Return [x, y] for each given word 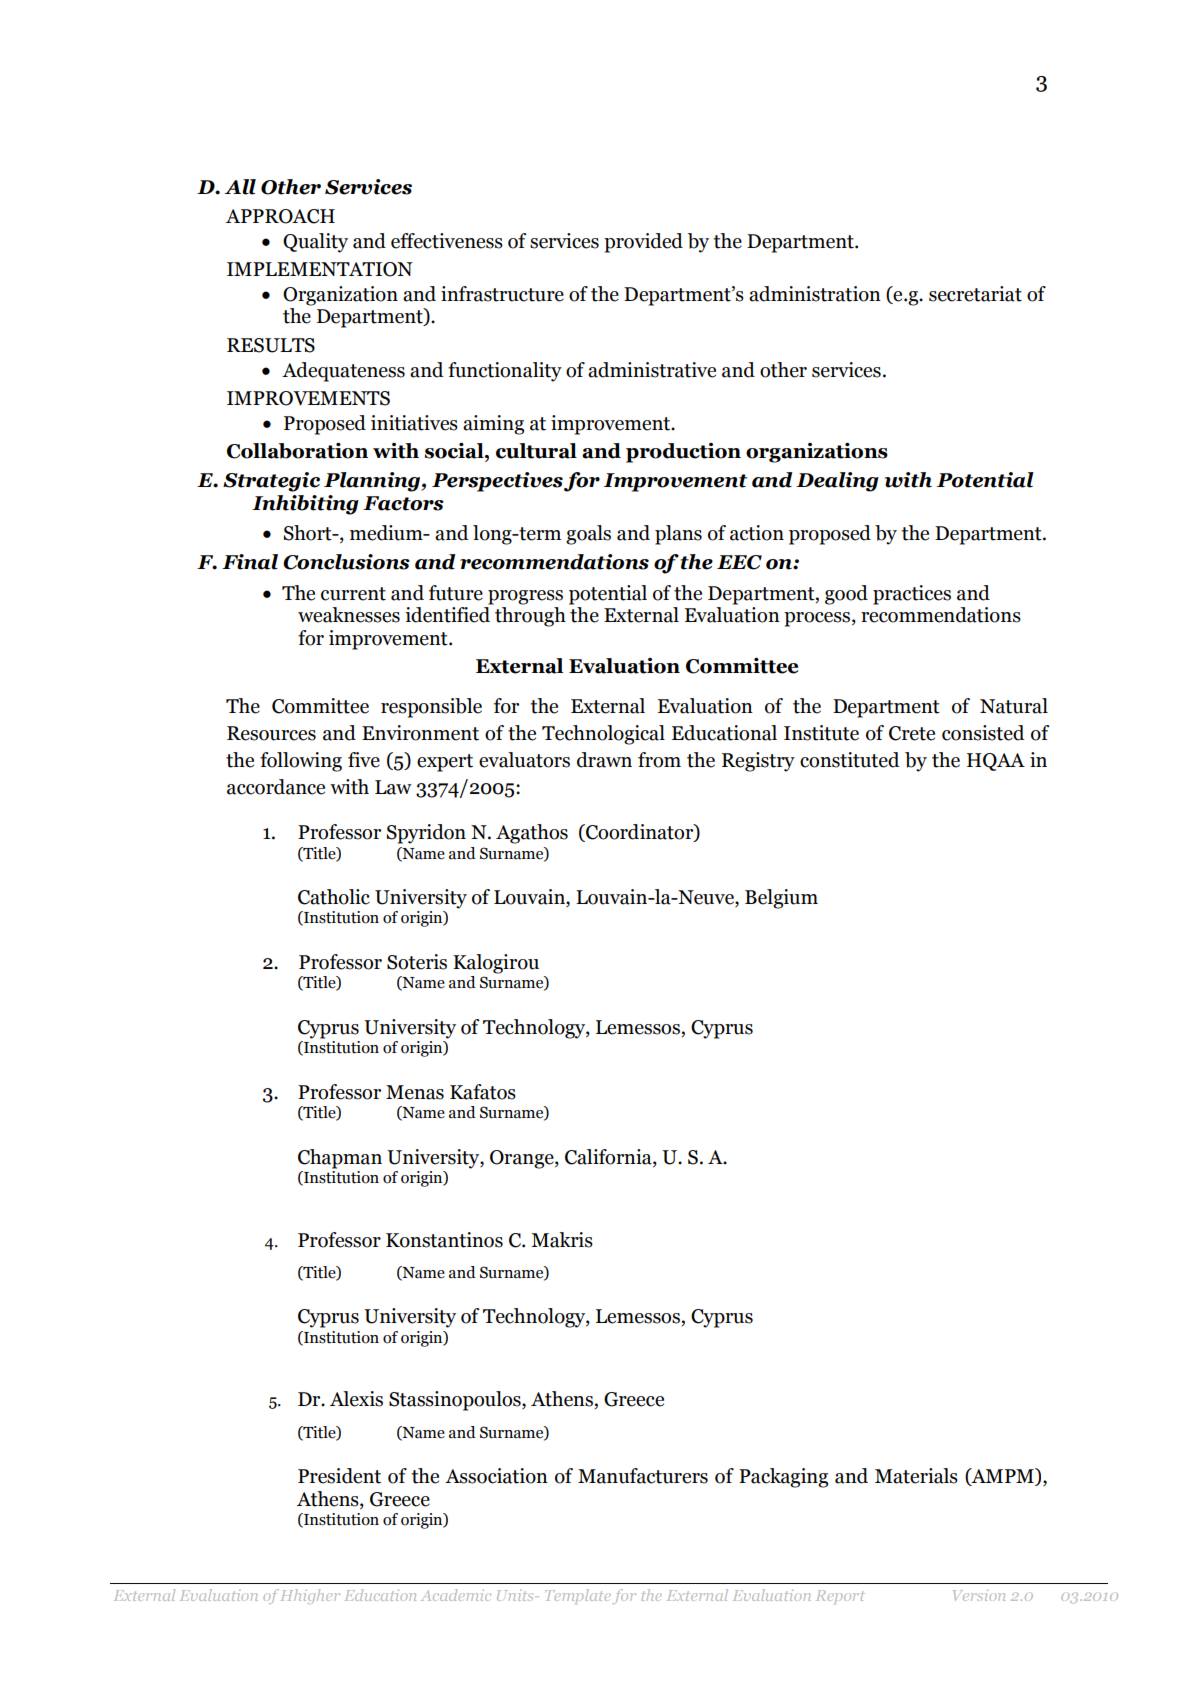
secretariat [975, 294]
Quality [315, 243]
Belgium [781, 899]
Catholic [334, 897]
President [339, 1476]
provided [643, 243]
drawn [604, 760]
